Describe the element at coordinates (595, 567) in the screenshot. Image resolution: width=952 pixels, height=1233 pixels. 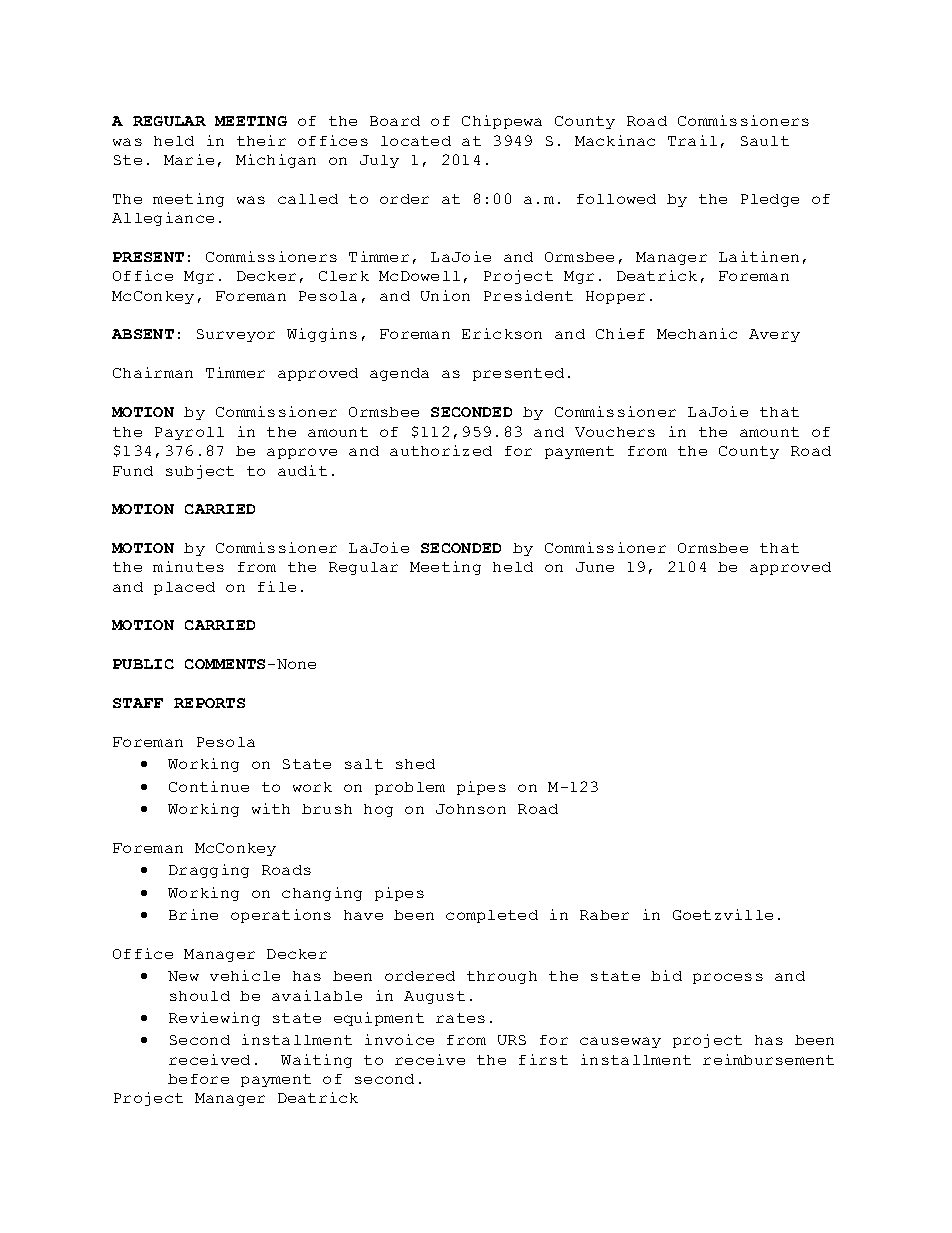
I see `June` at that location.
